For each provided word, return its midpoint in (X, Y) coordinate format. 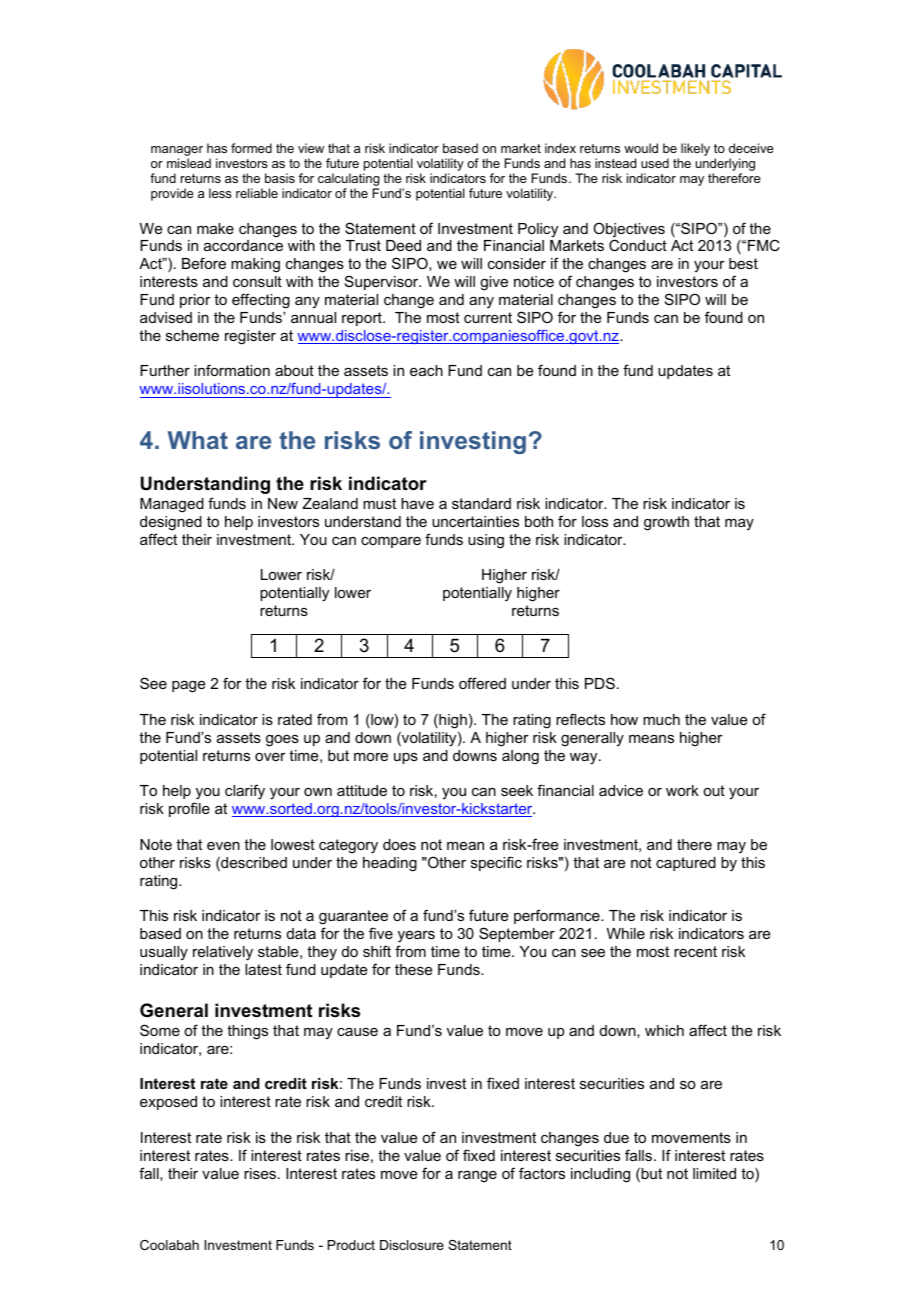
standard (481, 503)
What (198, 440)
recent (695, 951)
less (220, 193)
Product (351, 1245)
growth (666, 523)
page (188, 687)
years (416, 937)
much (661, 719)
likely (695, 149)
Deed (403, 245)
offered (482, 683)
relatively (223, 953)
